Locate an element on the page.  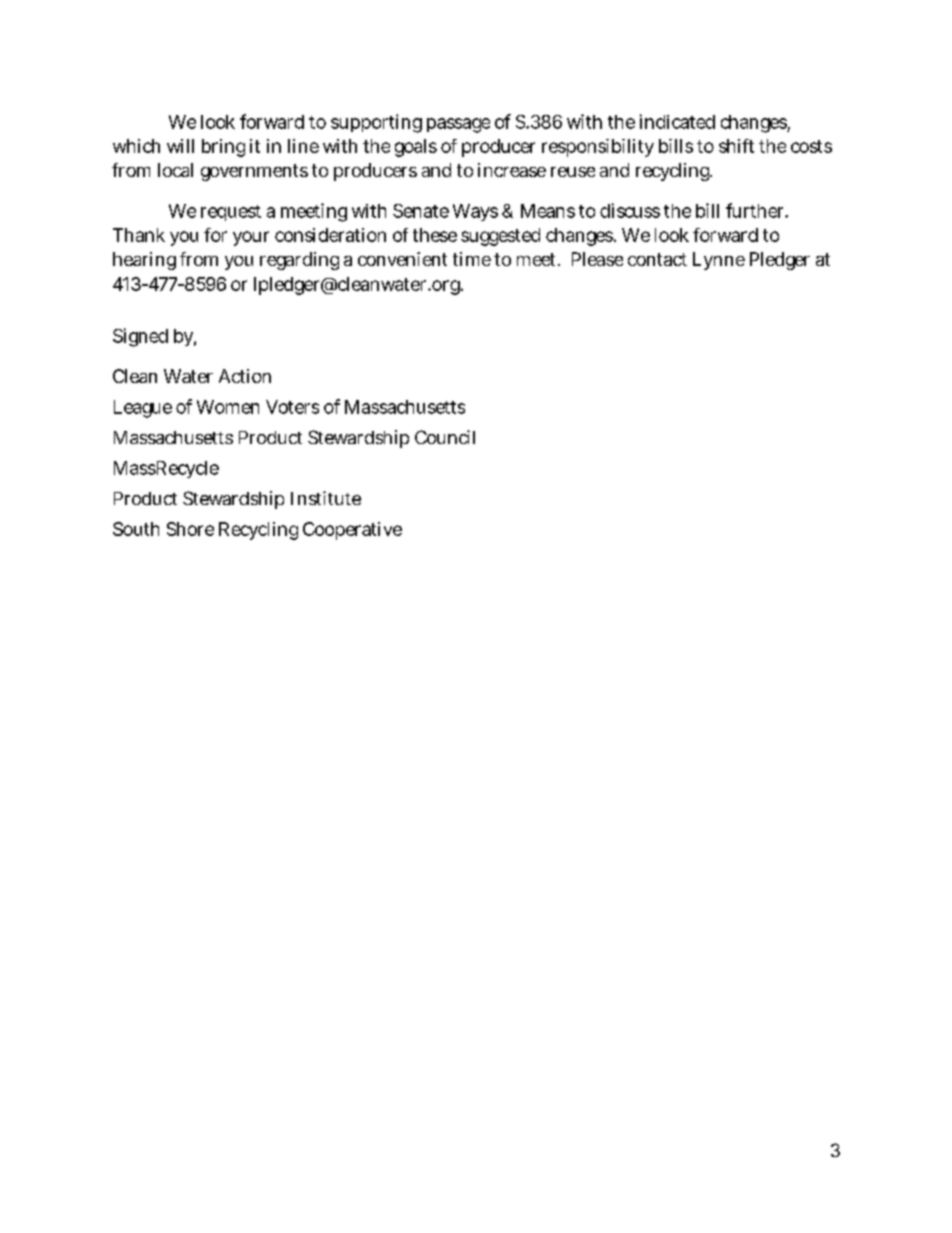
Shore is located at coordinates (190, 529).
